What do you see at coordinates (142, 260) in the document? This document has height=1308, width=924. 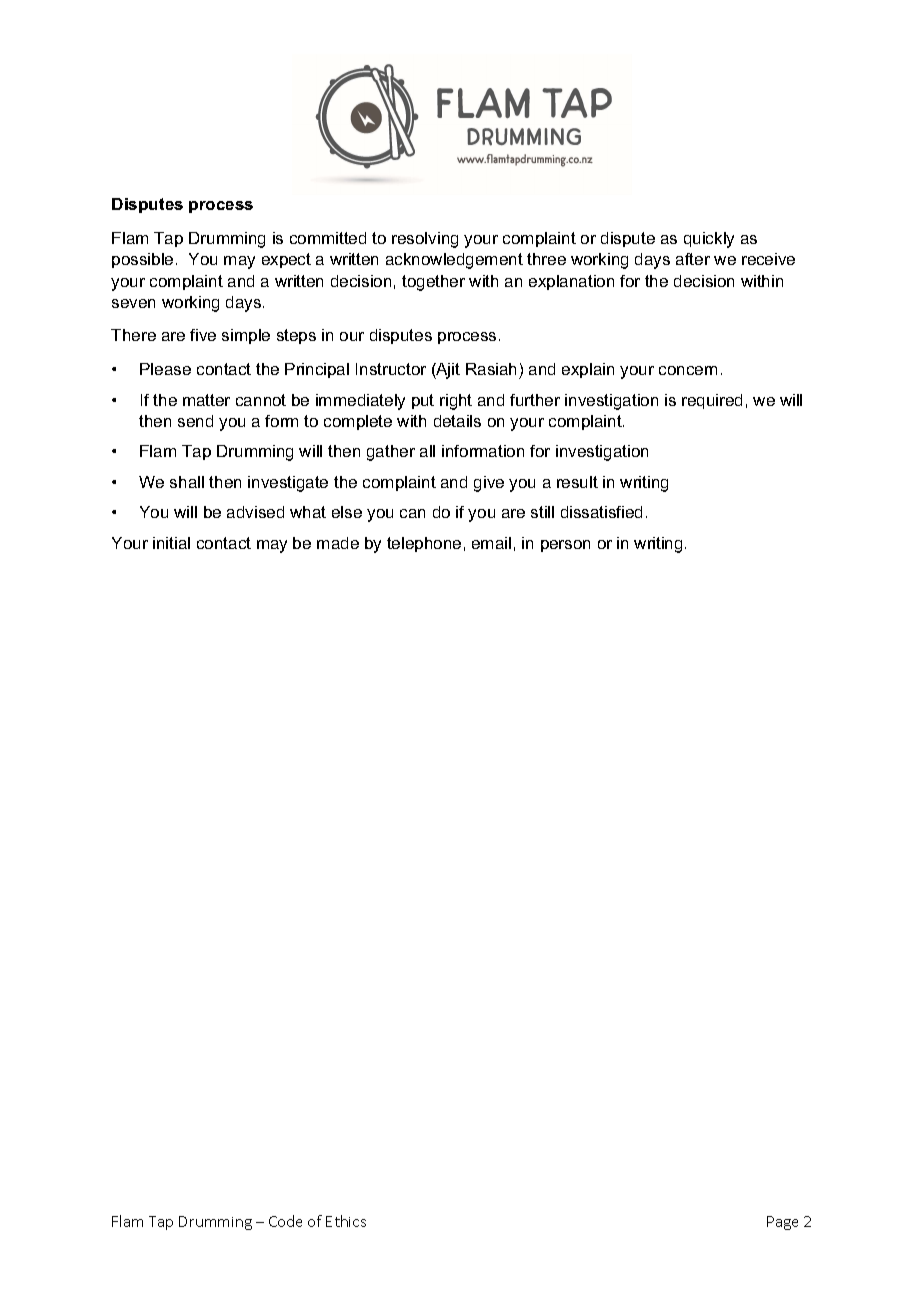 I see `possible` at bounding box center [142, 260].
